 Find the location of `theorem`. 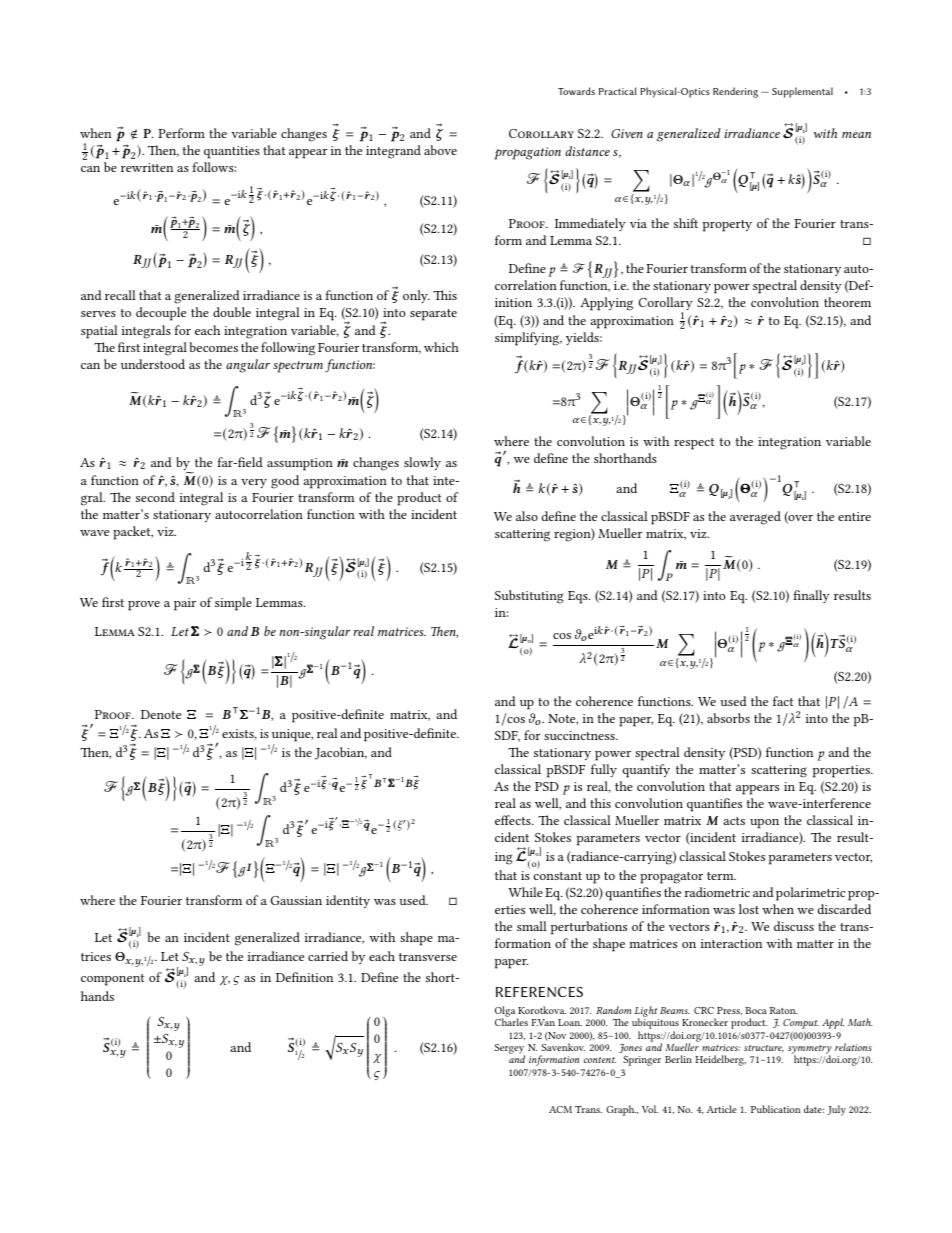

theorem is located at coordinates (847, 302).
